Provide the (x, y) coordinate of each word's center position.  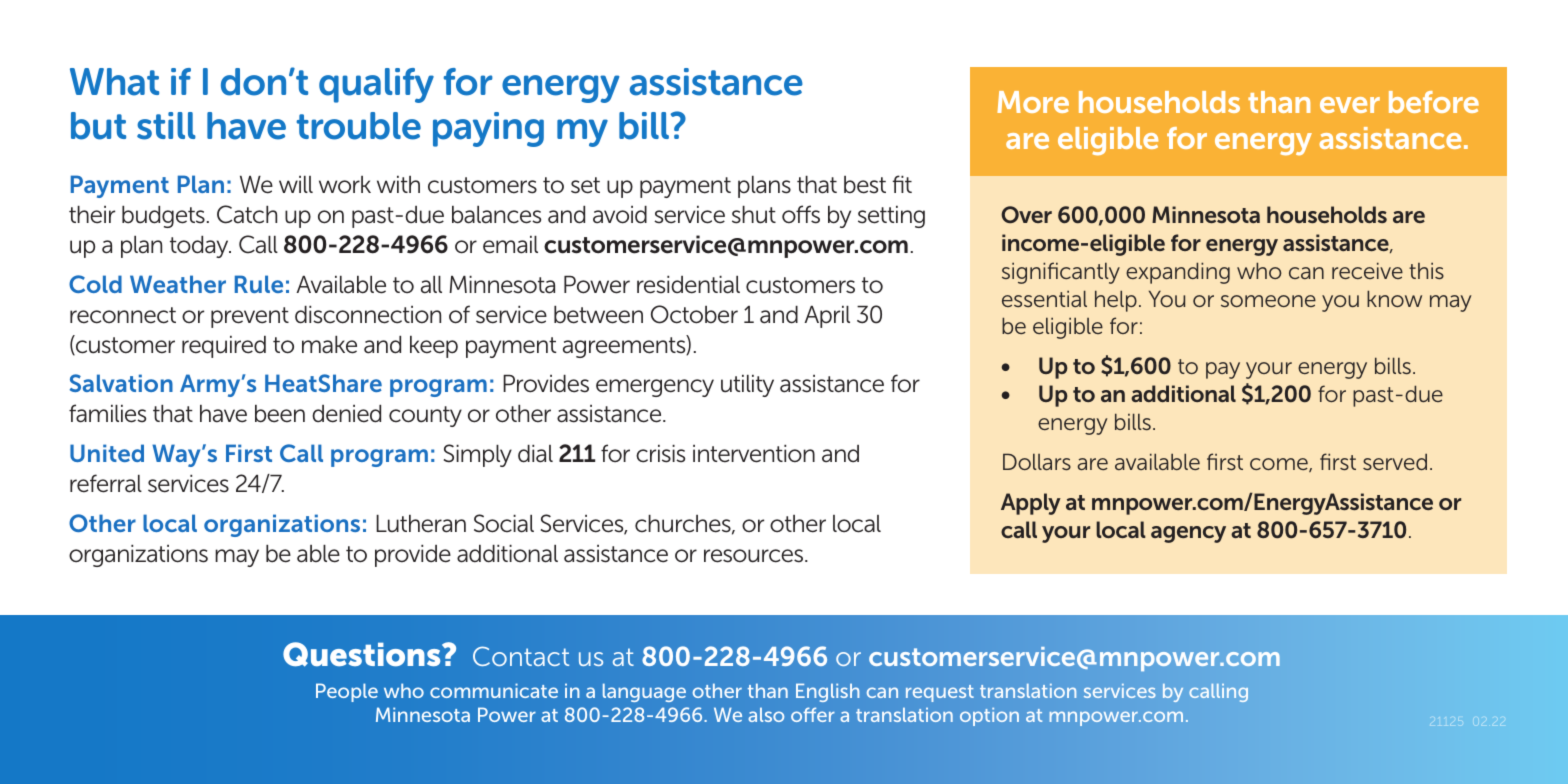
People (347, 692)
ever (1350, 105)
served (1395, 461)
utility (747, 386)
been (280, 414)
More (1033, 102)
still (166, 126)
